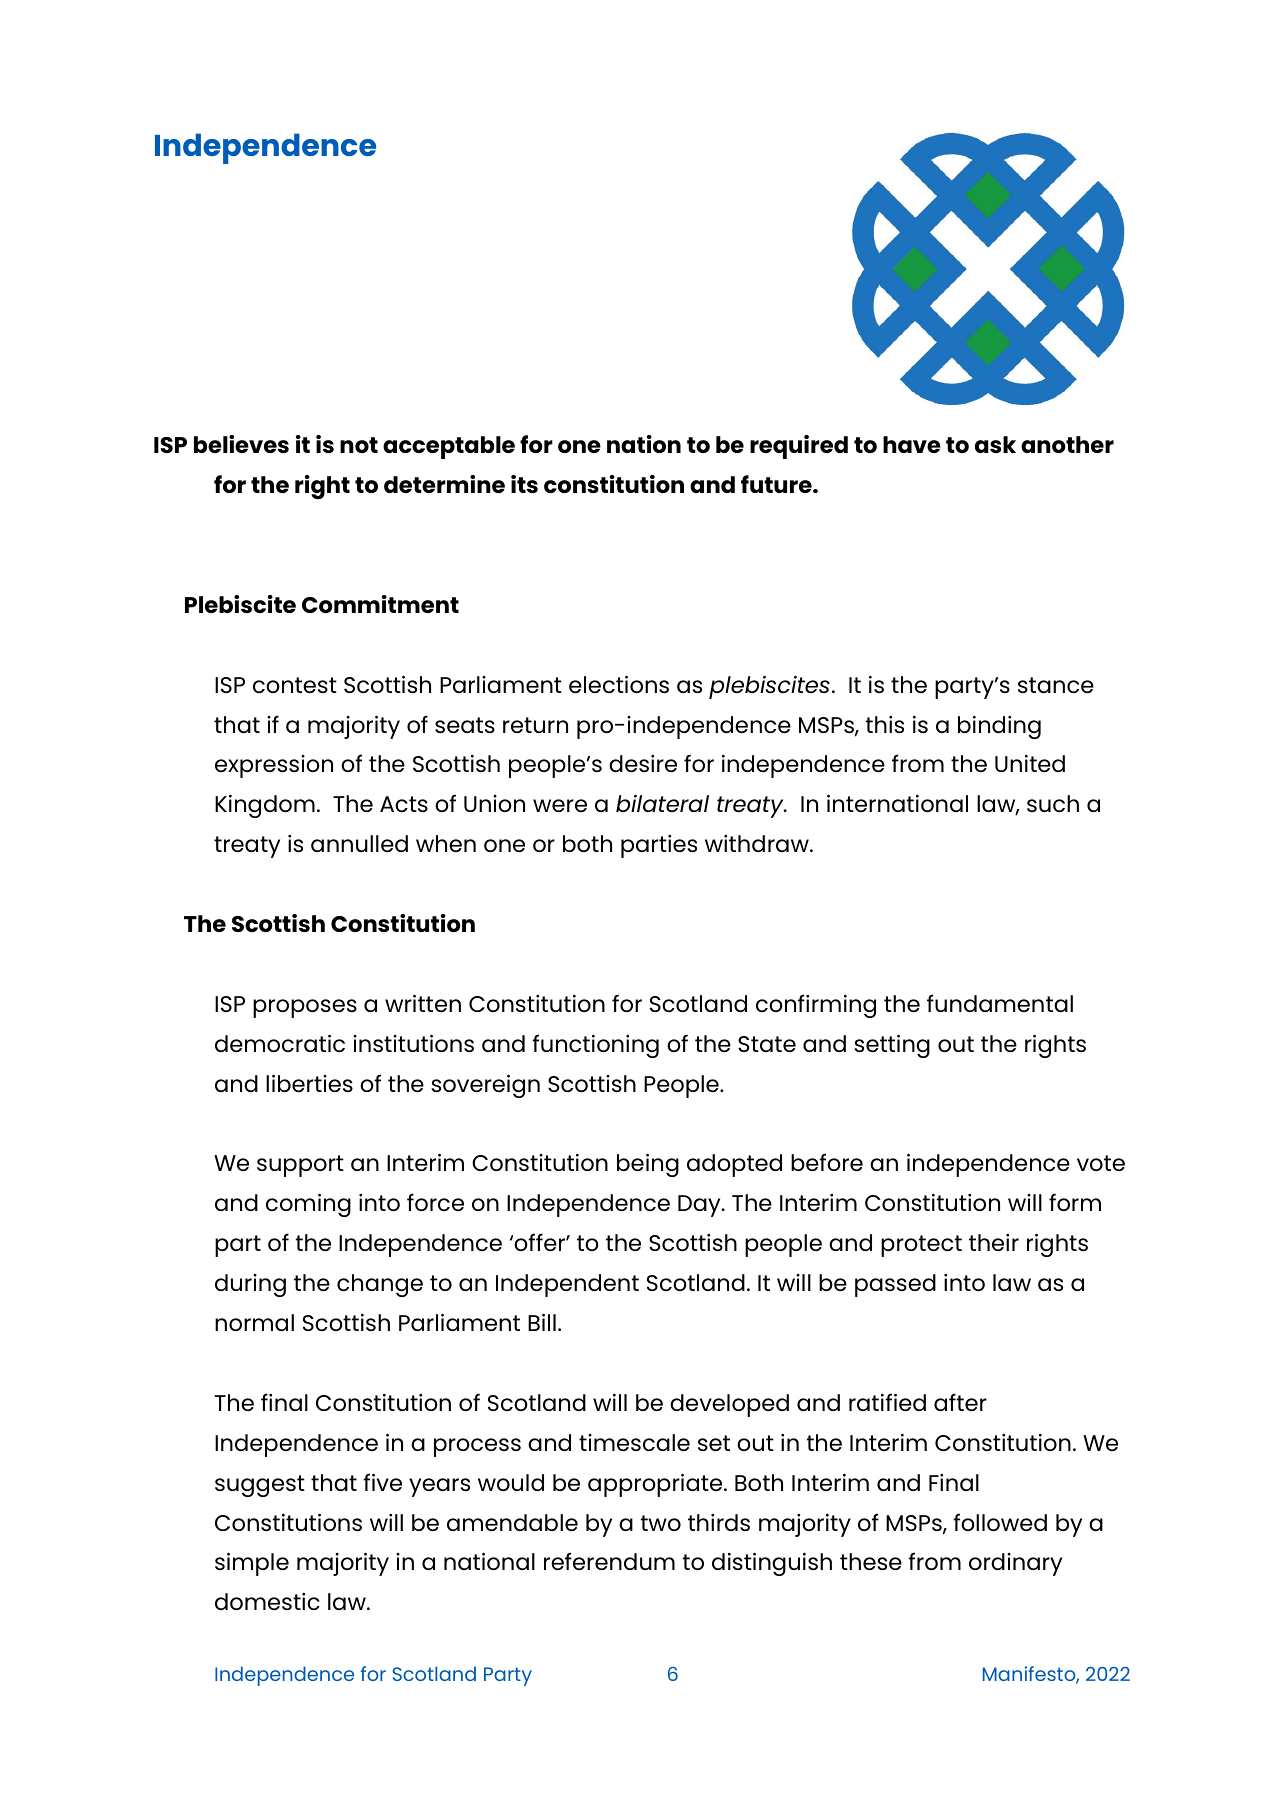  I want to click on elections, so click(619, 684).
